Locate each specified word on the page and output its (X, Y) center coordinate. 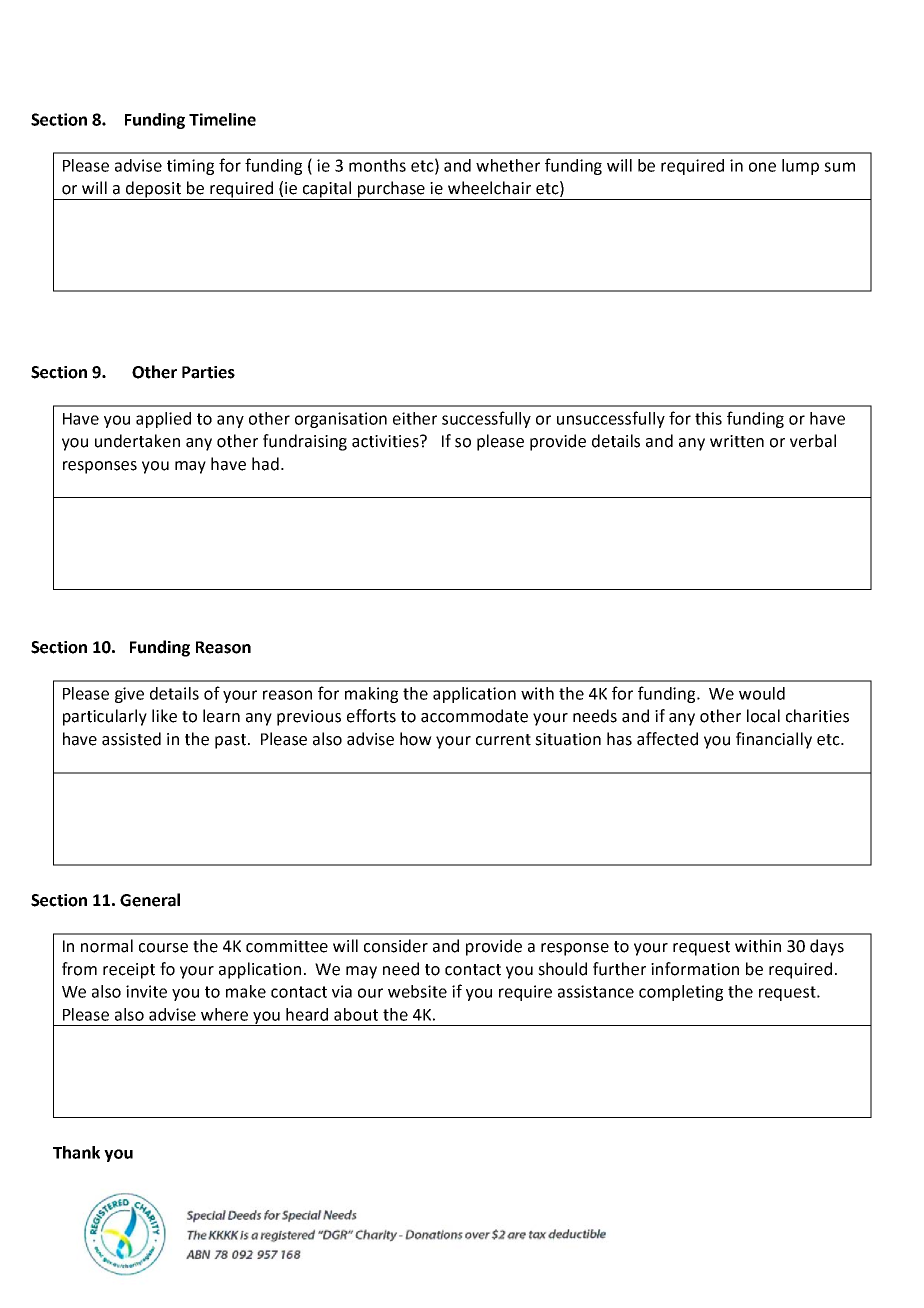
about (356, 1014)
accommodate (474, 716)
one (762, 167)
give (129, 695)
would (762, 693)
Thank (76, 1152)
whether (508, 165)
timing (190, 167)
